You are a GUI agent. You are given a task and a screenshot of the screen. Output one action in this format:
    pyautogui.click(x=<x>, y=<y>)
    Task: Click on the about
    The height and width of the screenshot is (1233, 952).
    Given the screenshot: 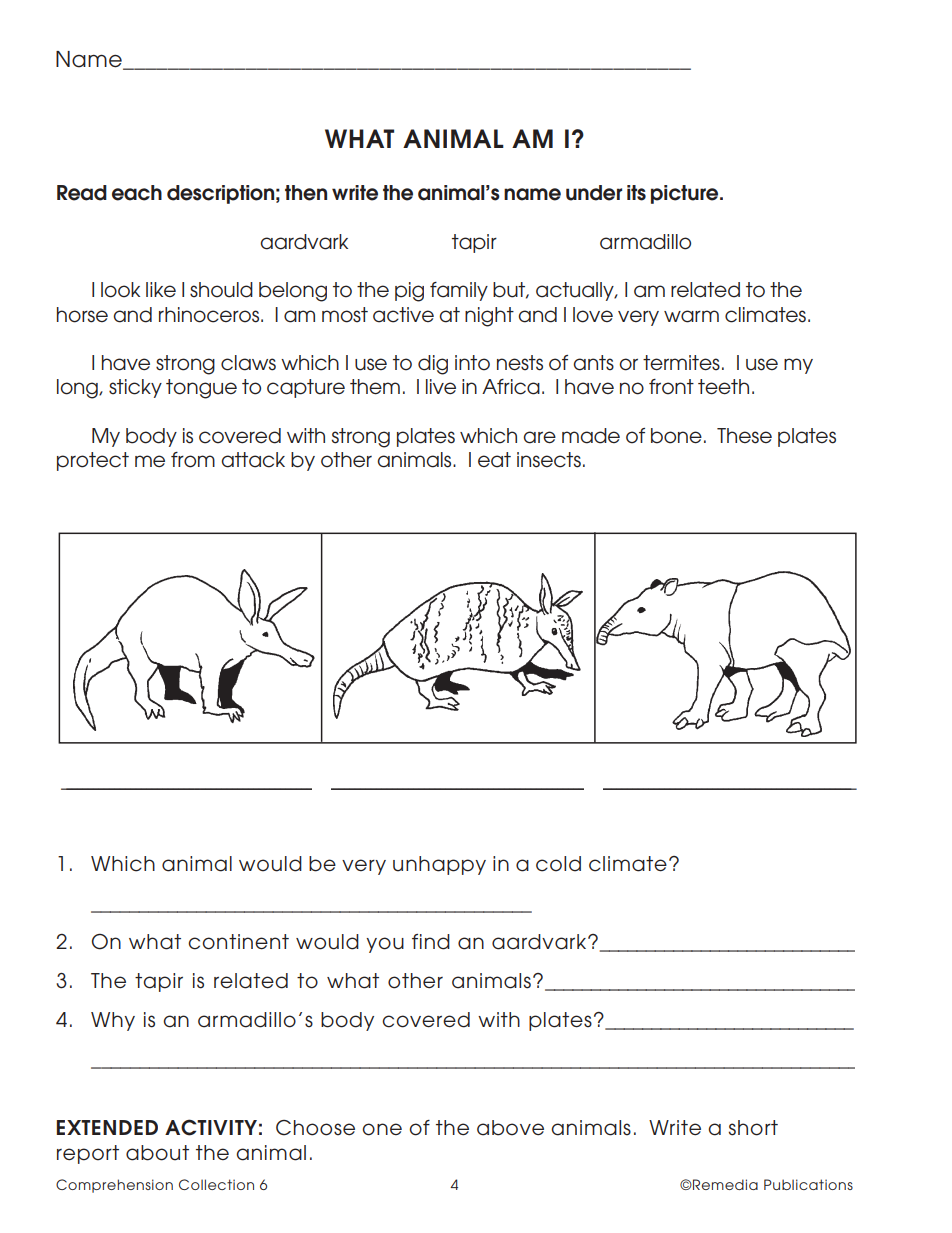 What is the action you would take?
    pyautogui.click(x=157, y=1153)
